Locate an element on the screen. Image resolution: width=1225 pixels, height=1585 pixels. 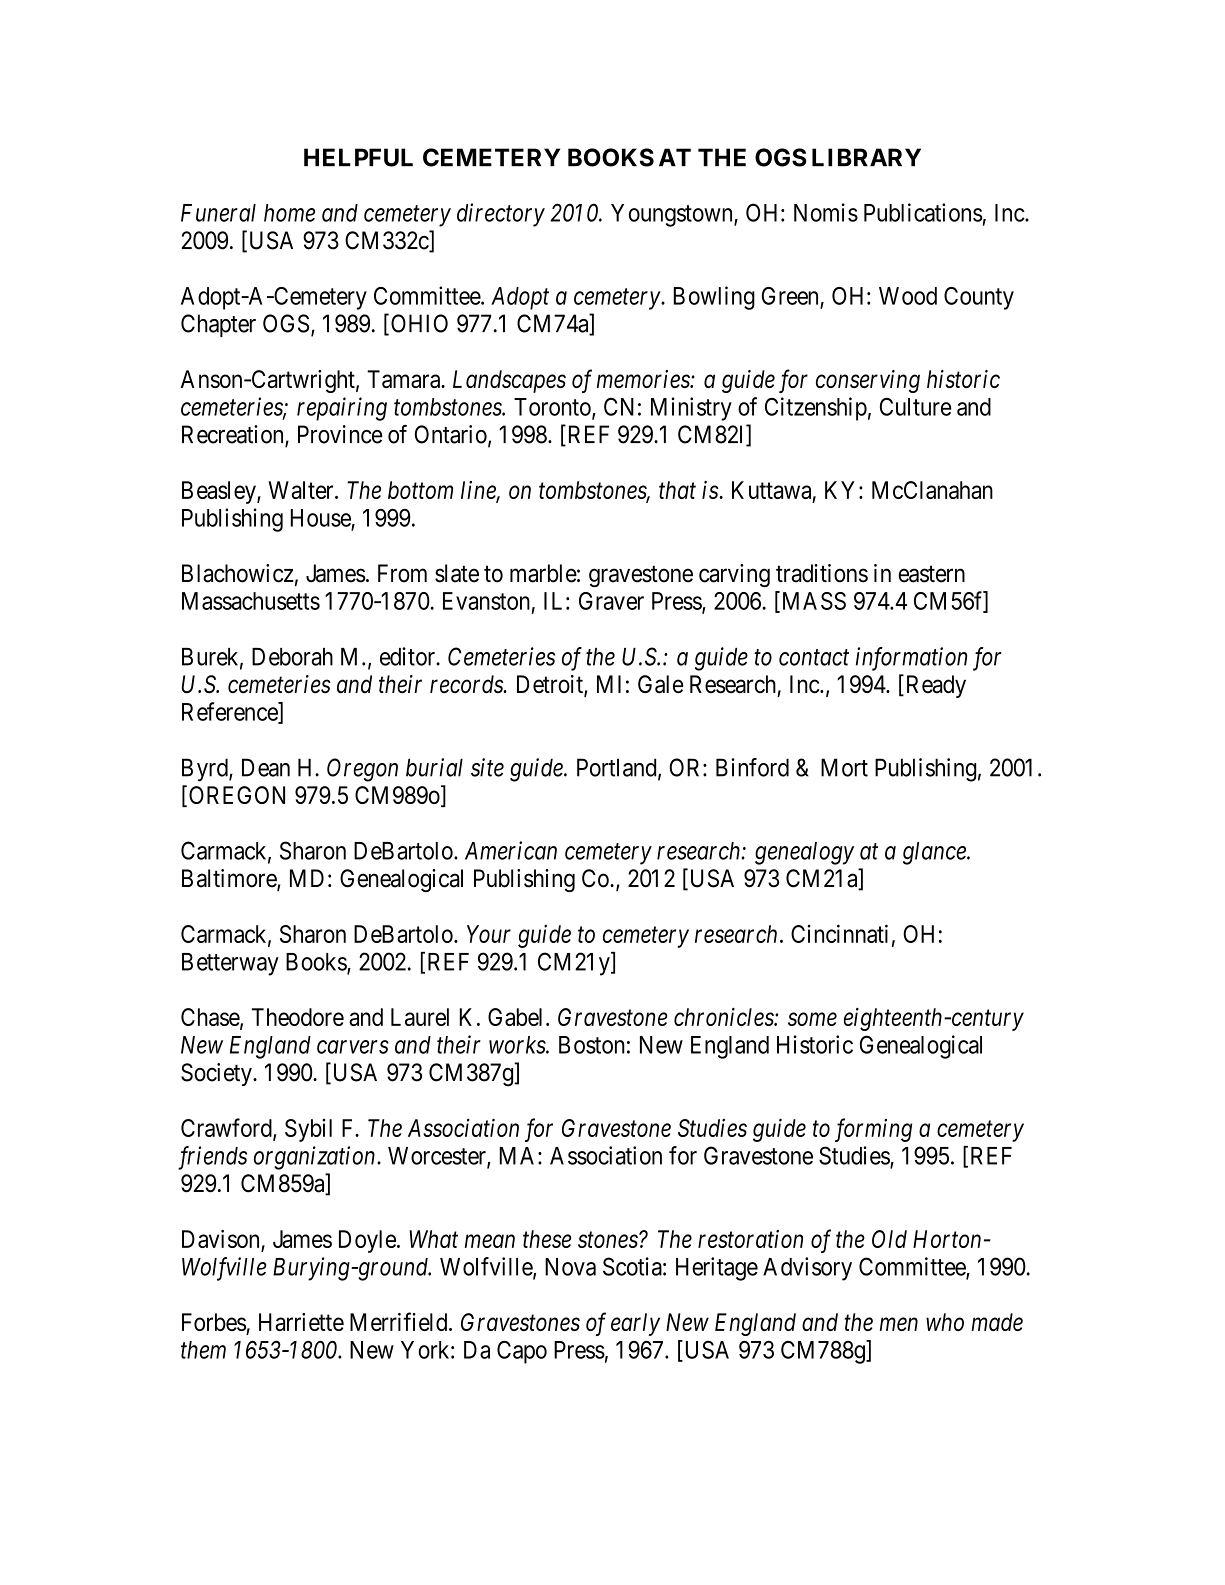
Publications is located at coordinates (923, 212).
